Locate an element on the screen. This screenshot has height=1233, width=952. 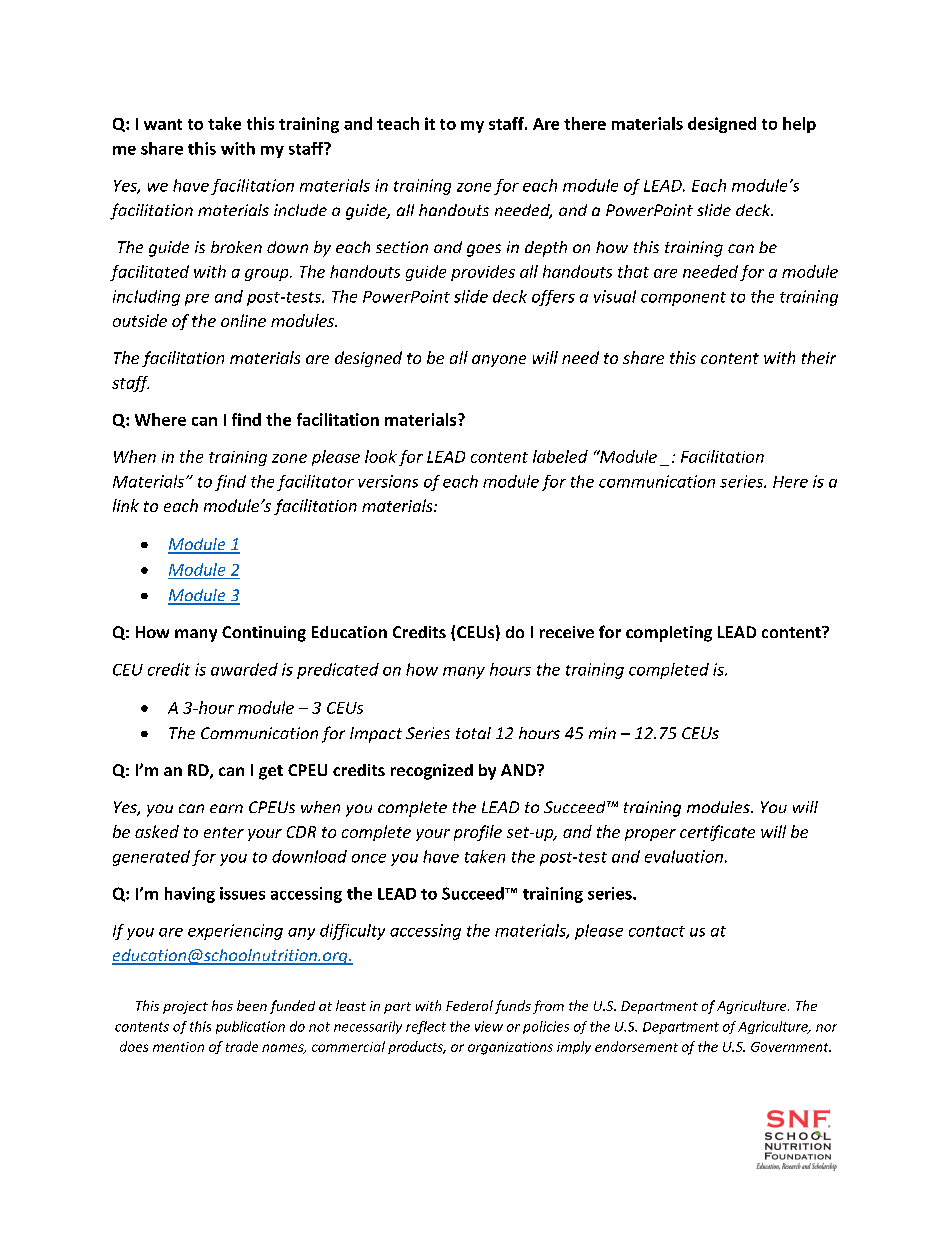
online is located at coordinates (243, 320).
